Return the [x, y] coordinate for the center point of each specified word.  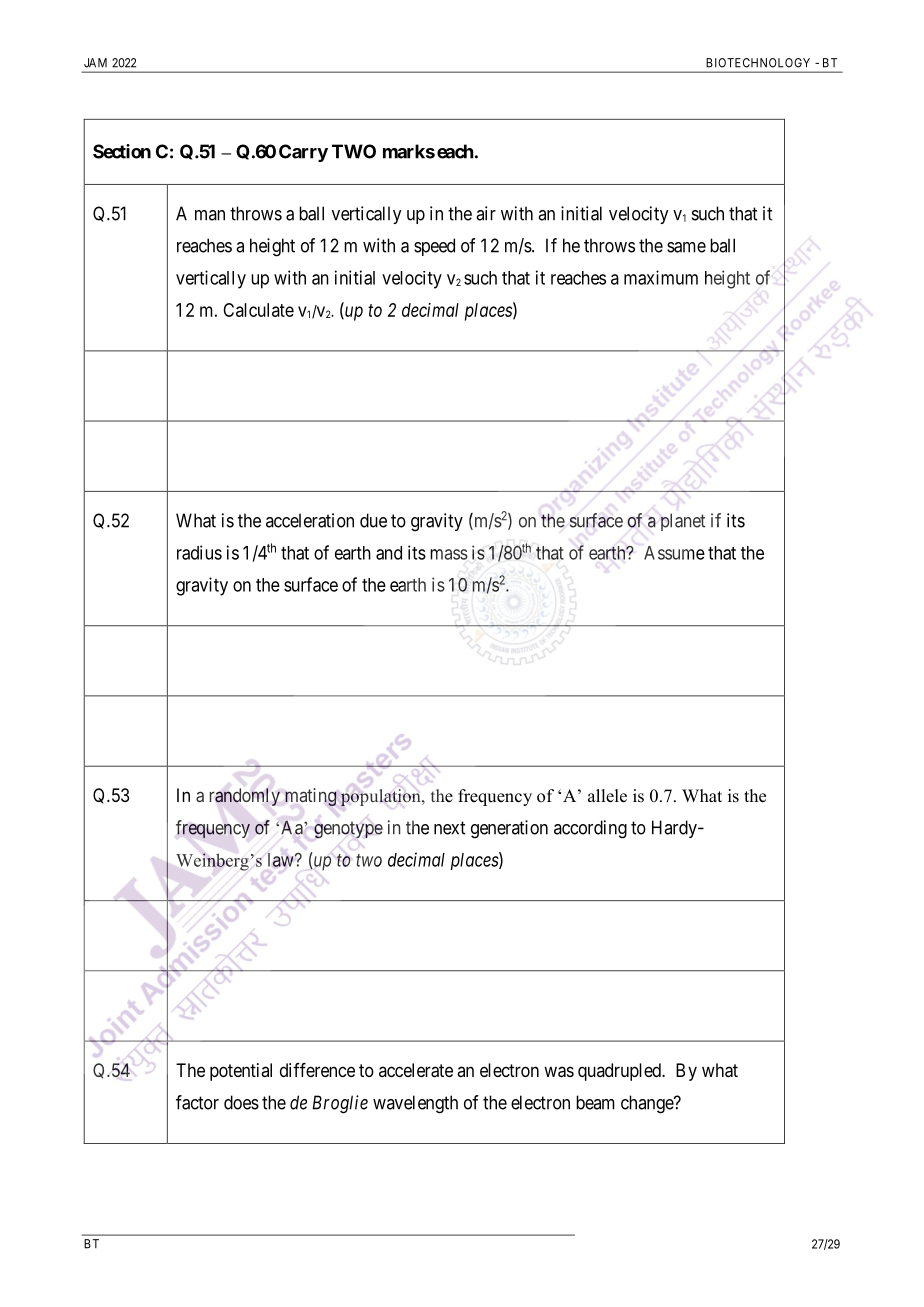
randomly [245, 797]
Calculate [258, 310]
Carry [303, 153]
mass [449, 554]
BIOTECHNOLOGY [758, 63]
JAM [95, 63]
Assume [674, 553]
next [449, 828]
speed [434, 247]
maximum [661, 277]
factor [197, 1102]
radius [199, 552]
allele [607, 796]
